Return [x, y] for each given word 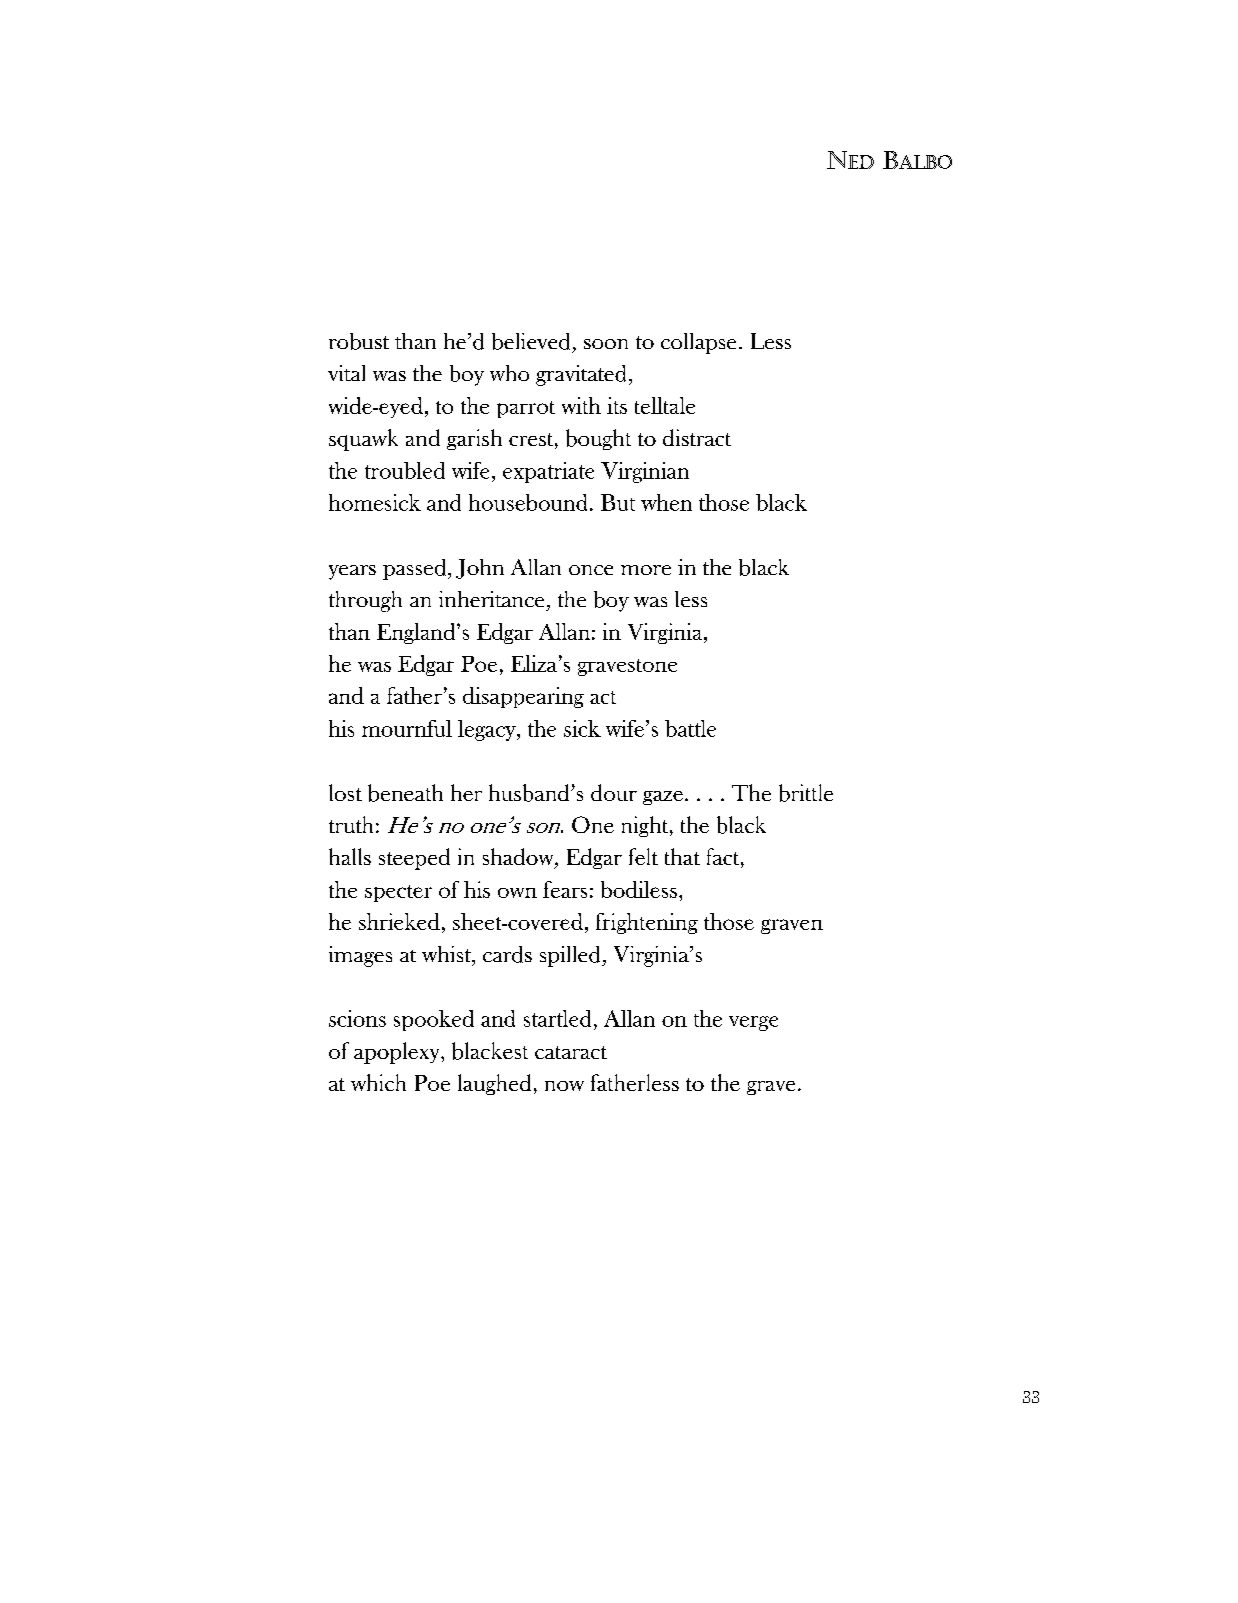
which [378, 1082]
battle [690, 728]
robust [359, 341]
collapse [698, 343]
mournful [407, 728]
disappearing [523, 697]
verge [753, 1023]
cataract [571, 1052]
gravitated [583, 375]
